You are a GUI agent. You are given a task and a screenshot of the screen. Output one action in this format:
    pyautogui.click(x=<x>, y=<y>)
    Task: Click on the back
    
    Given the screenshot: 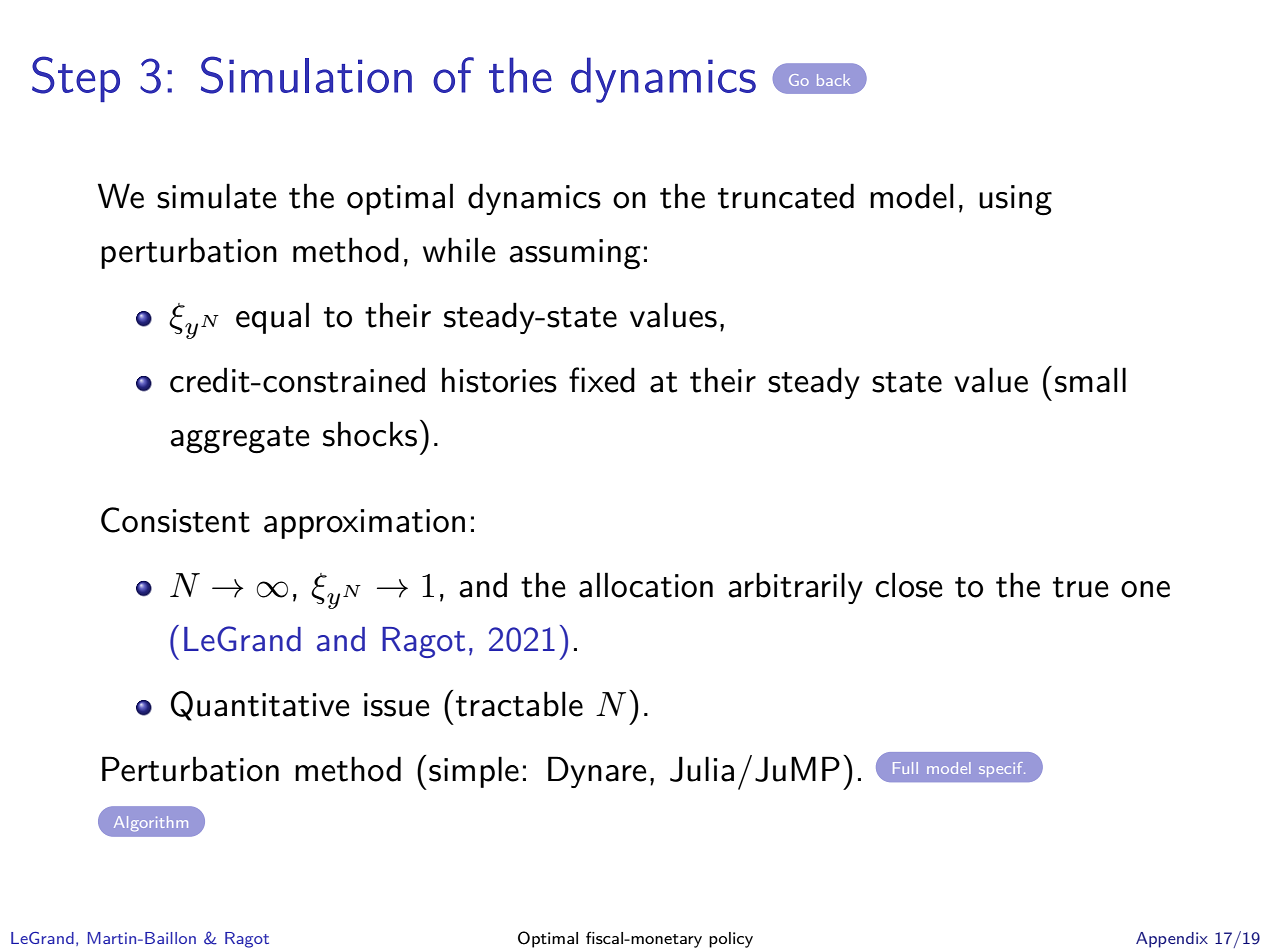 What is the action you would take?
    pyautogui.click(x=833, y=80)
